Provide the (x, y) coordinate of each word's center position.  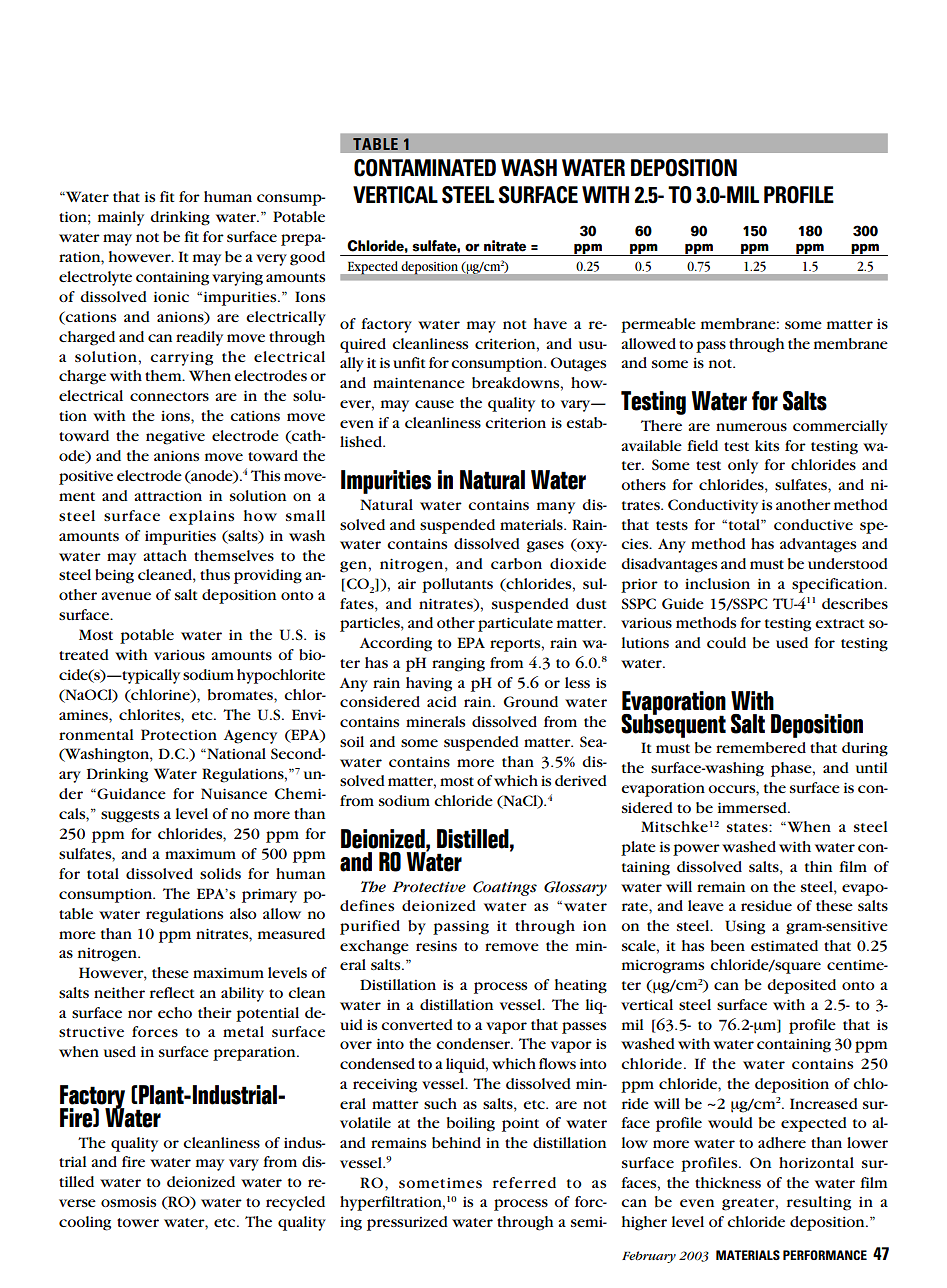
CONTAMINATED (425, 168)
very (271, 260)
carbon (516, 563)
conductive (813, 524)
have (550, 323)
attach (165, 555)
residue (766, 905)
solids (220, 873)
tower (138, 1222)
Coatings (505, 888)
